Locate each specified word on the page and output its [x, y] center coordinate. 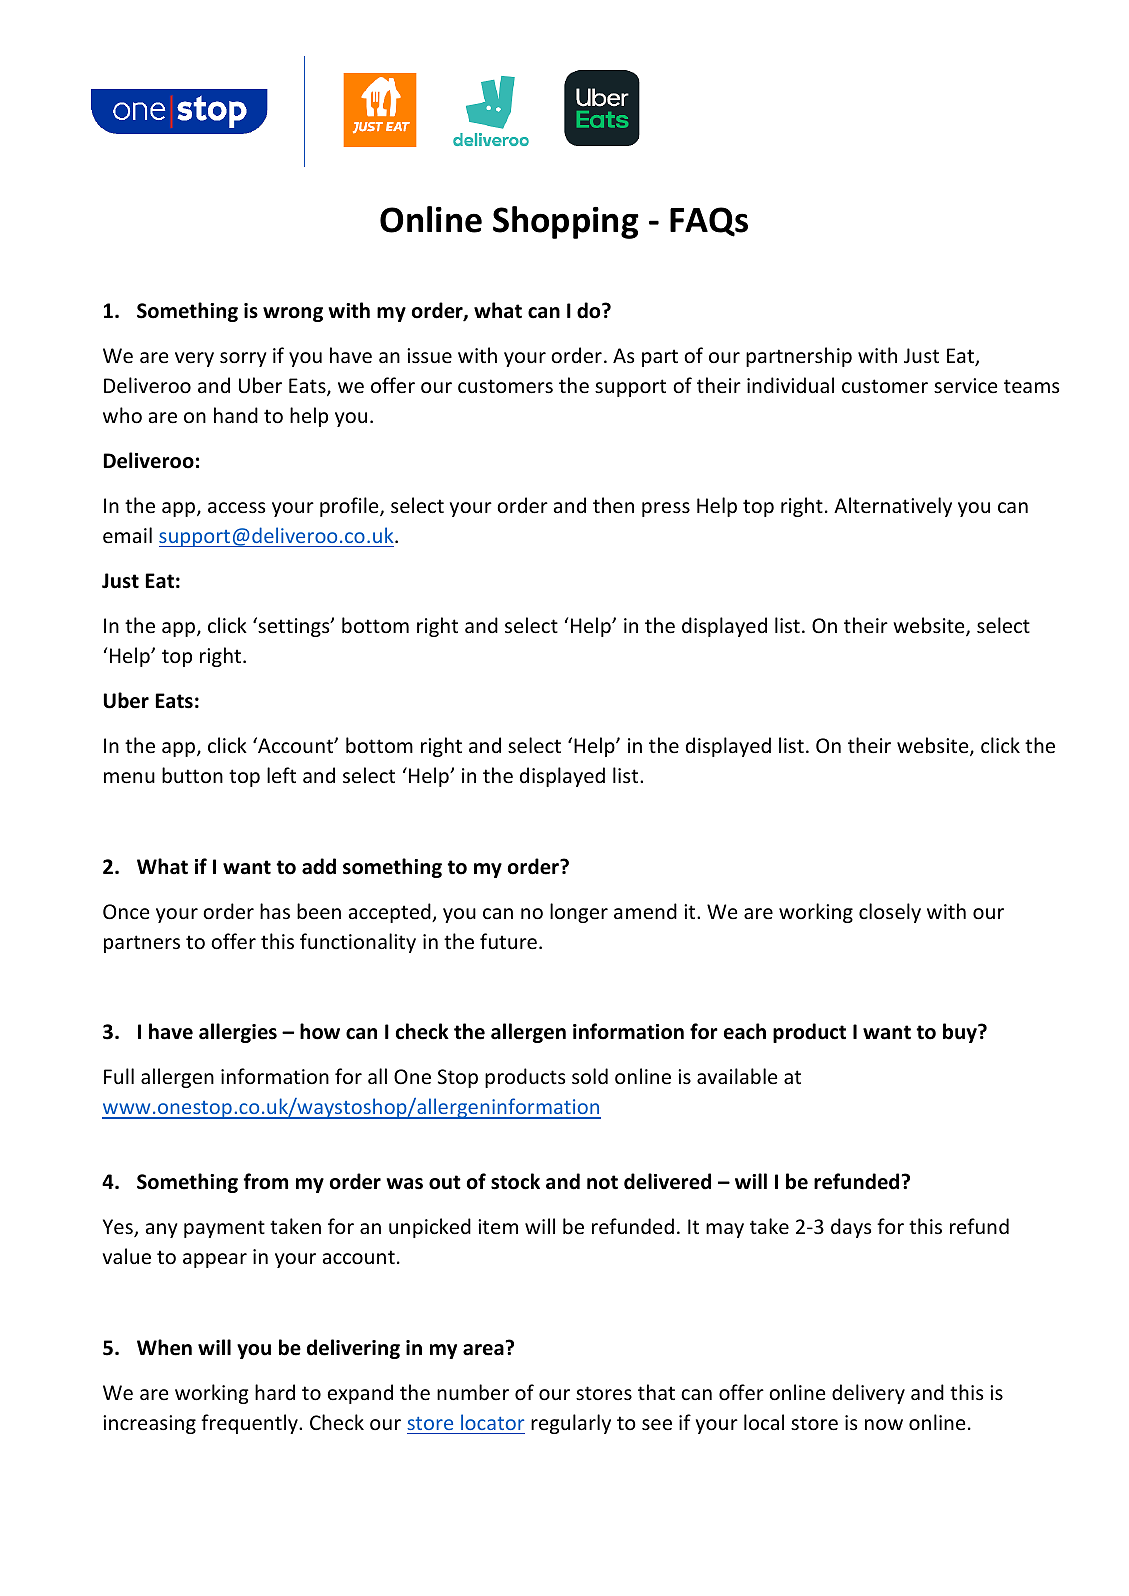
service [965, 386]
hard [275, 1392]
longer [579, 913]
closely [890, 913]
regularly [571, 1424]
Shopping [566, 222]
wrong [293, 314]
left [281, 775]
